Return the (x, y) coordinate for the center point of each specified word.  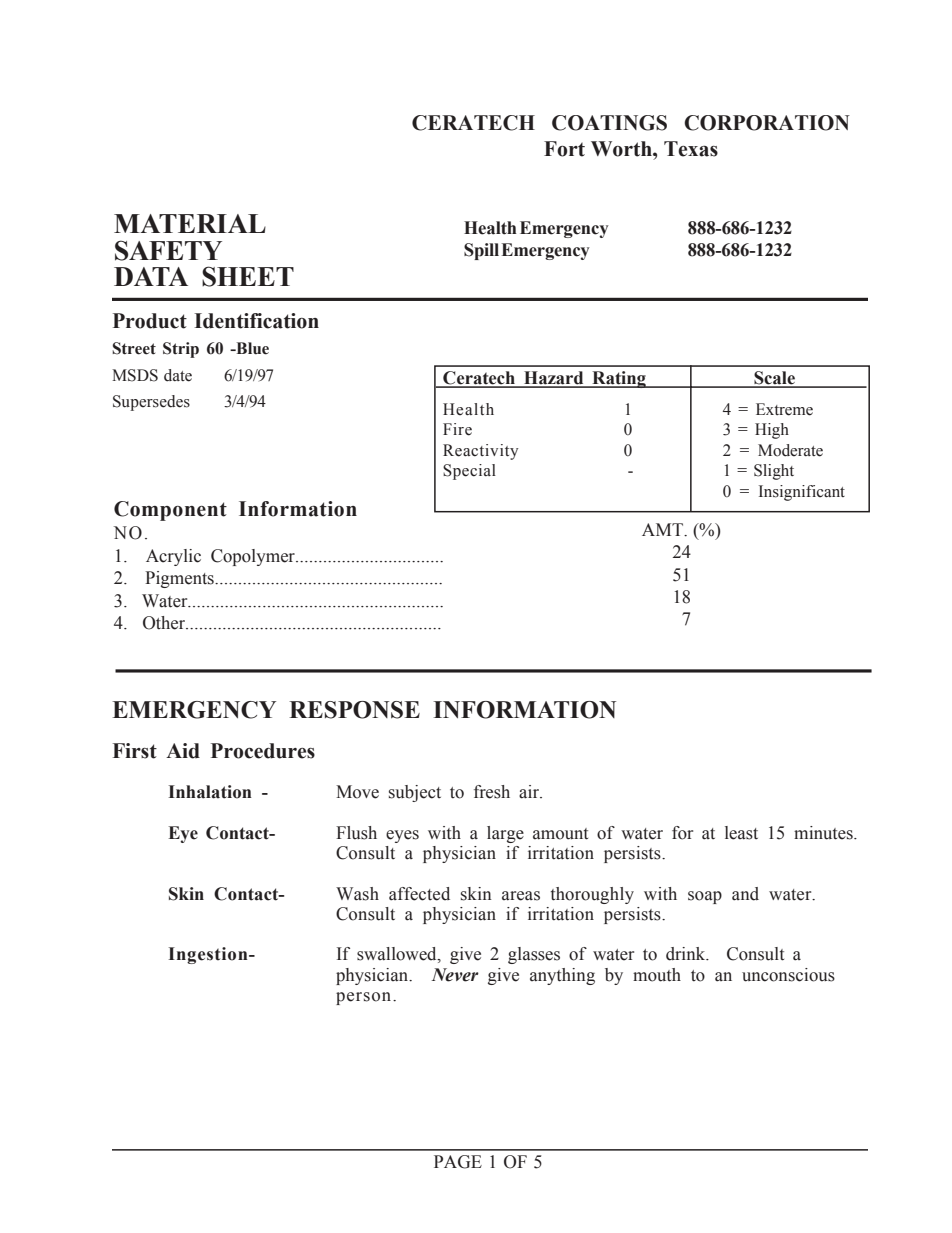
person (365, 998)
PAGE (458, 1162)
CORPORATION (767, 123)
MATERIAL (190, 223)
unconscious (788, 975)
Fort (564, 149)
